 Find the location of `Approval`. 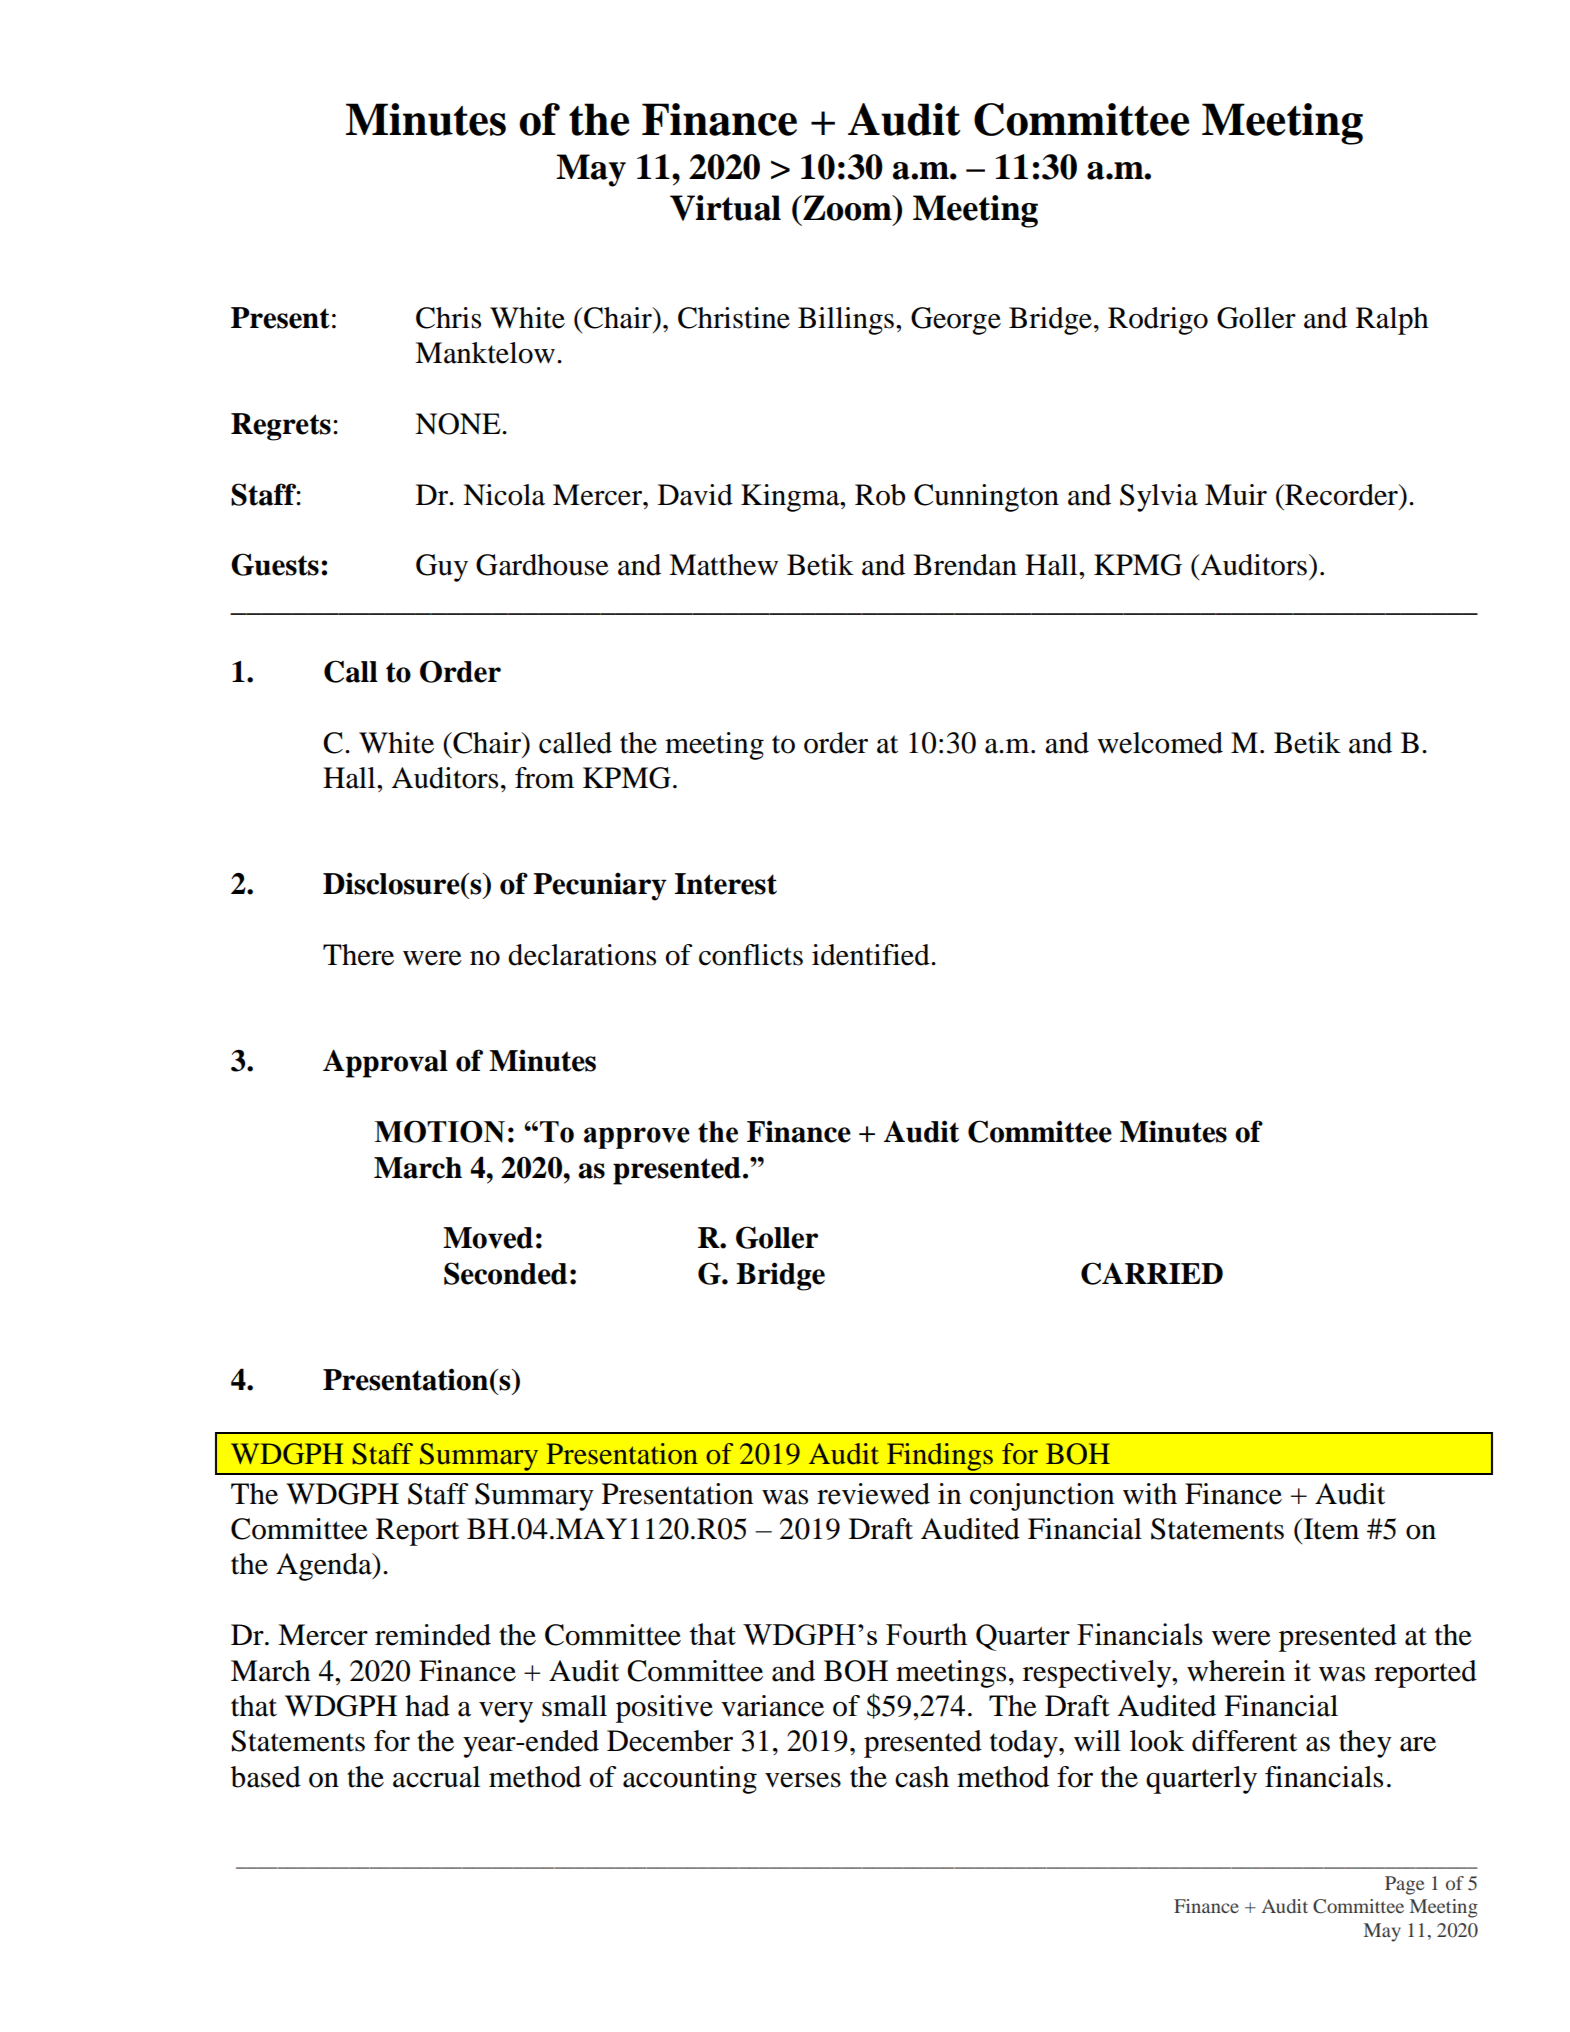

Approval is located at coordinates (385, 1063).
